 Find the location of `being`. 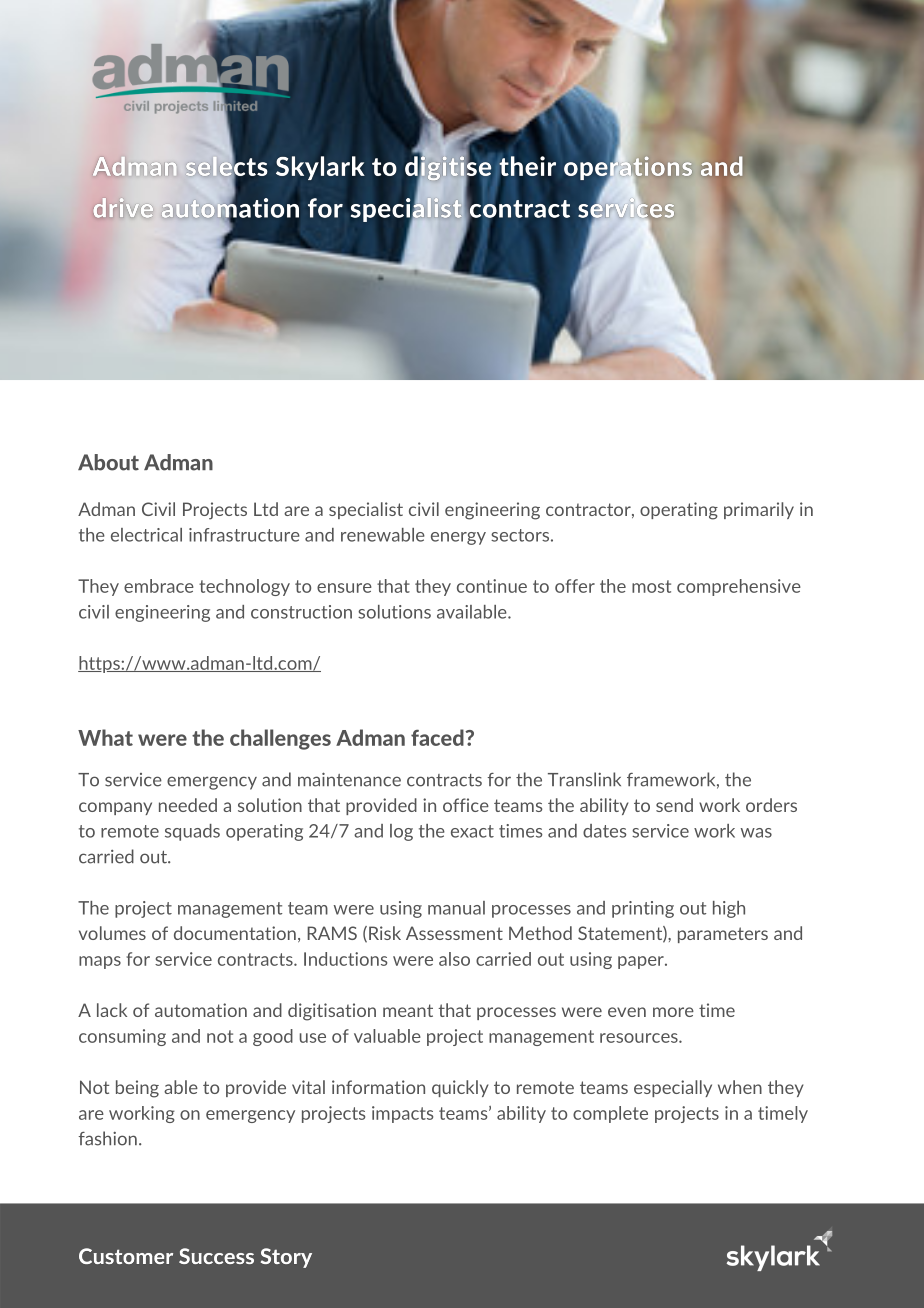

being is located at coordinates (137, 1089).
